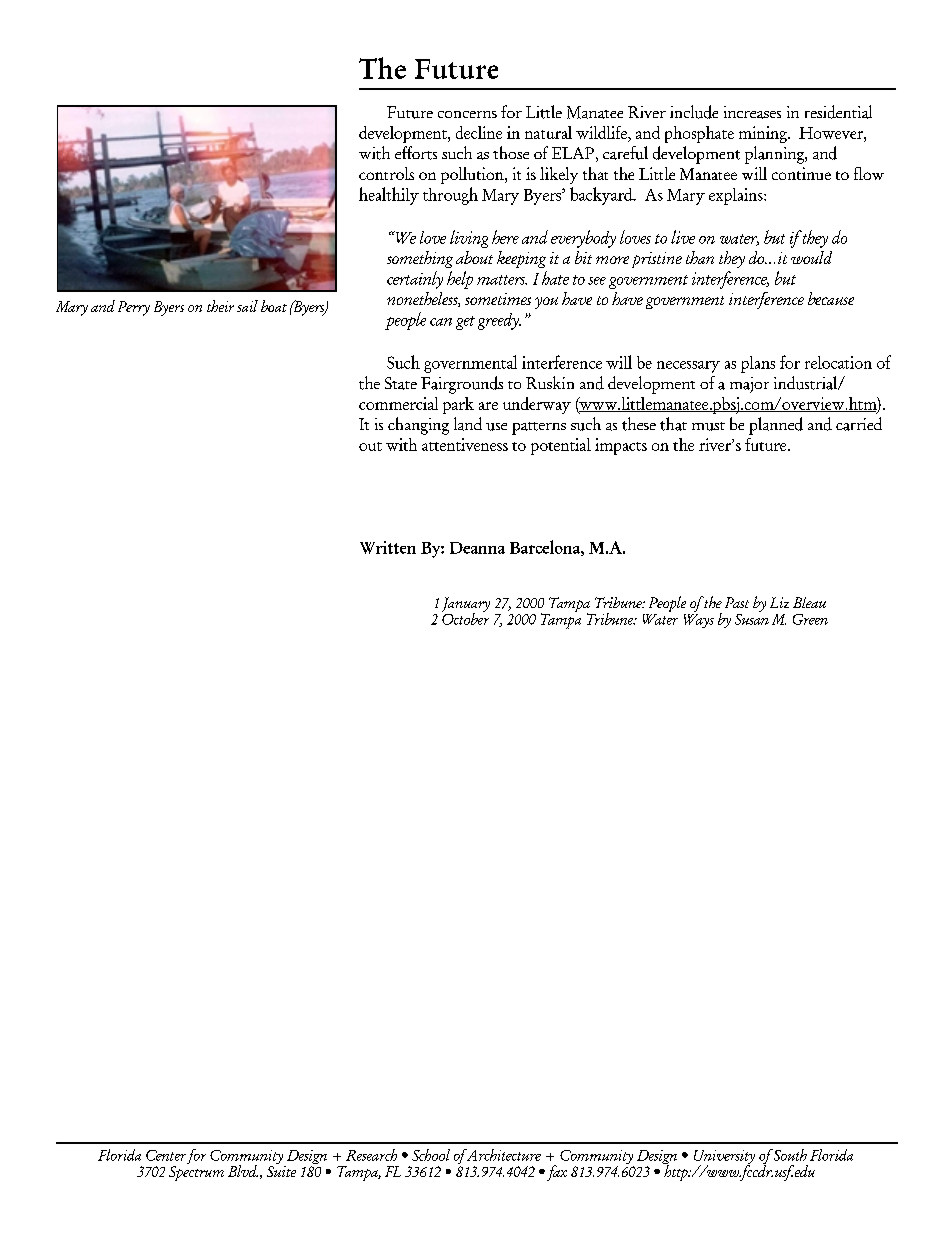 This page has width=952, height=1233. Describe the element at coordinates (511, 152) in the page. I see `those` at that location.
